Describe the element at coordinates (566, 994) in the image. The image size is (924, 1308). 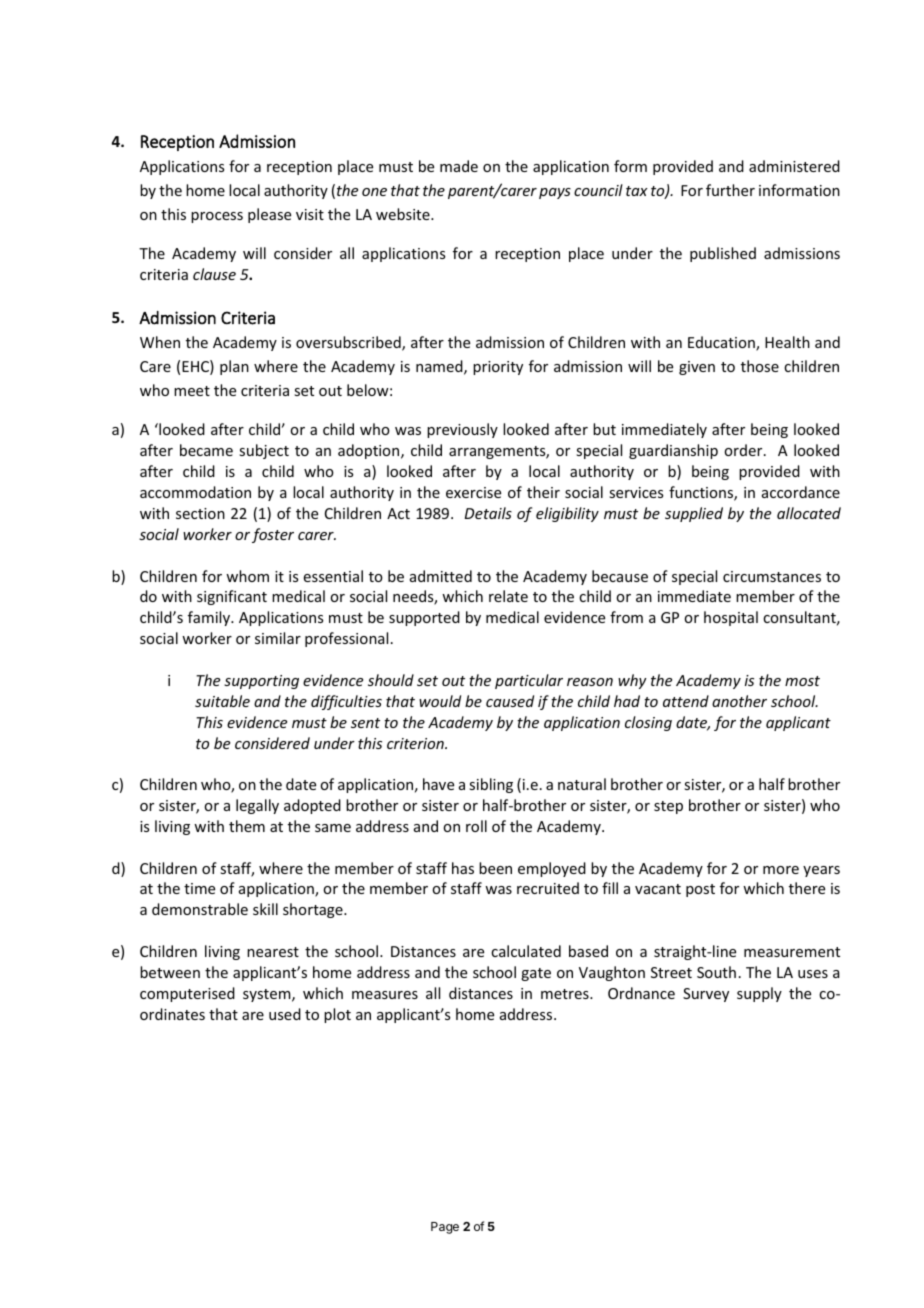
I see `metres` at that location.
